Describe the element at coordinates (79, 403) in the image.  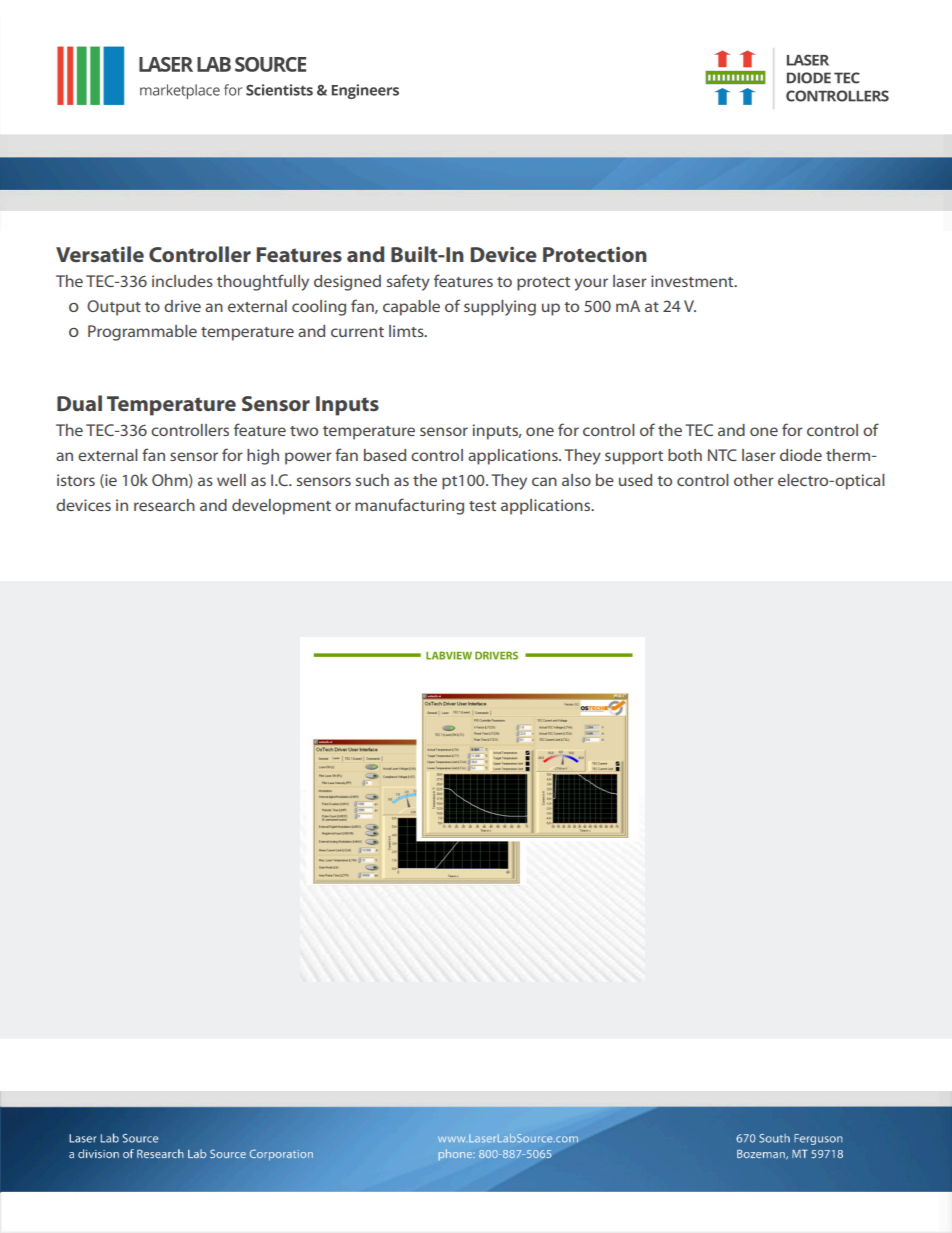
I see `Dual` at that location.
